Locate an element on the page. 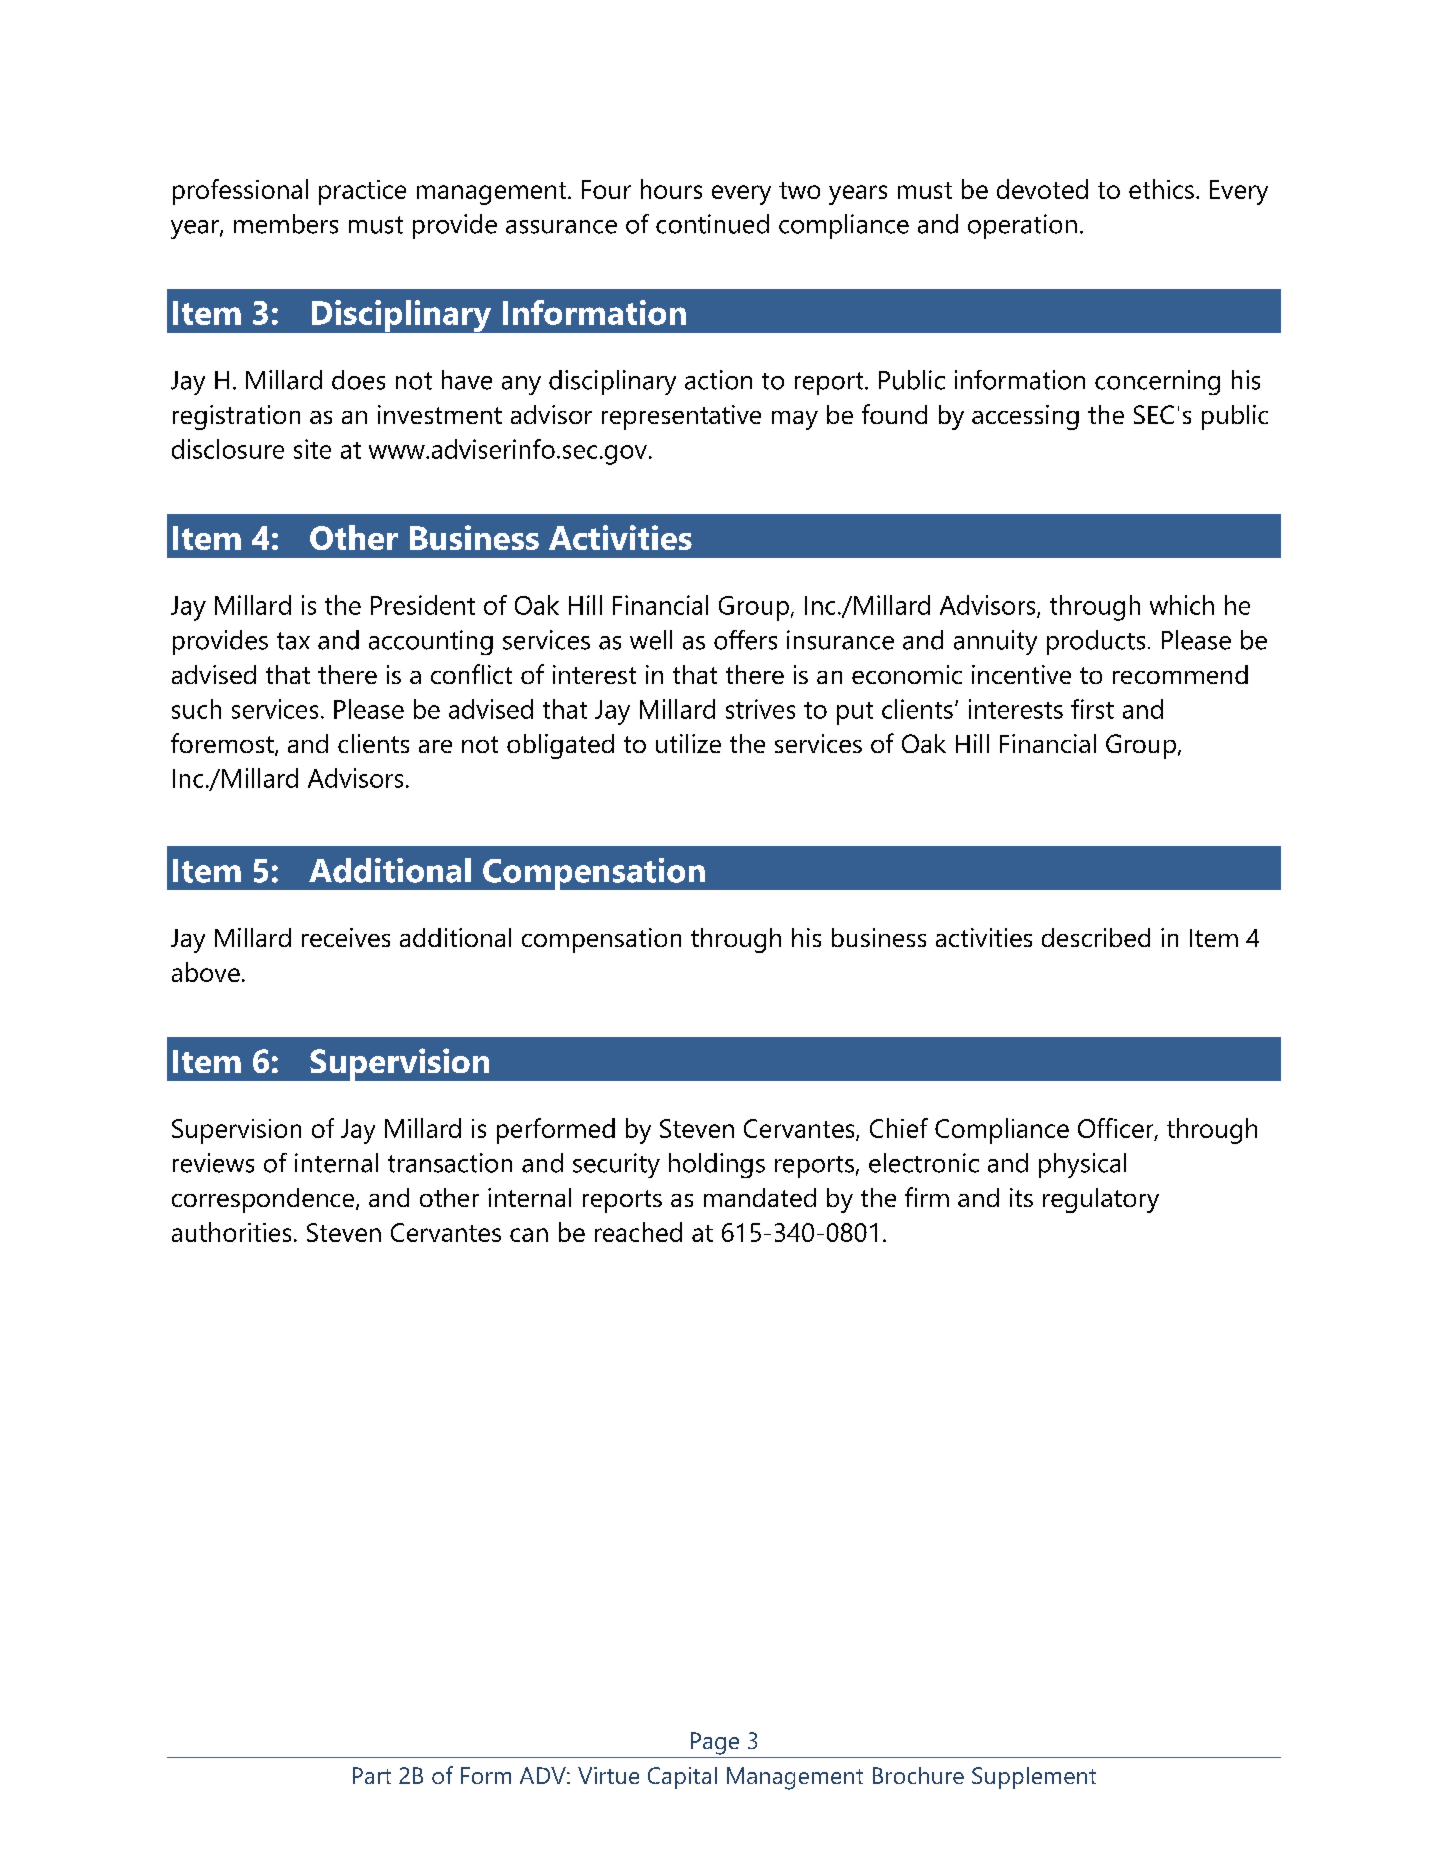 This image has height=1875, width=1448. members is located at coordinates (286, 224).
